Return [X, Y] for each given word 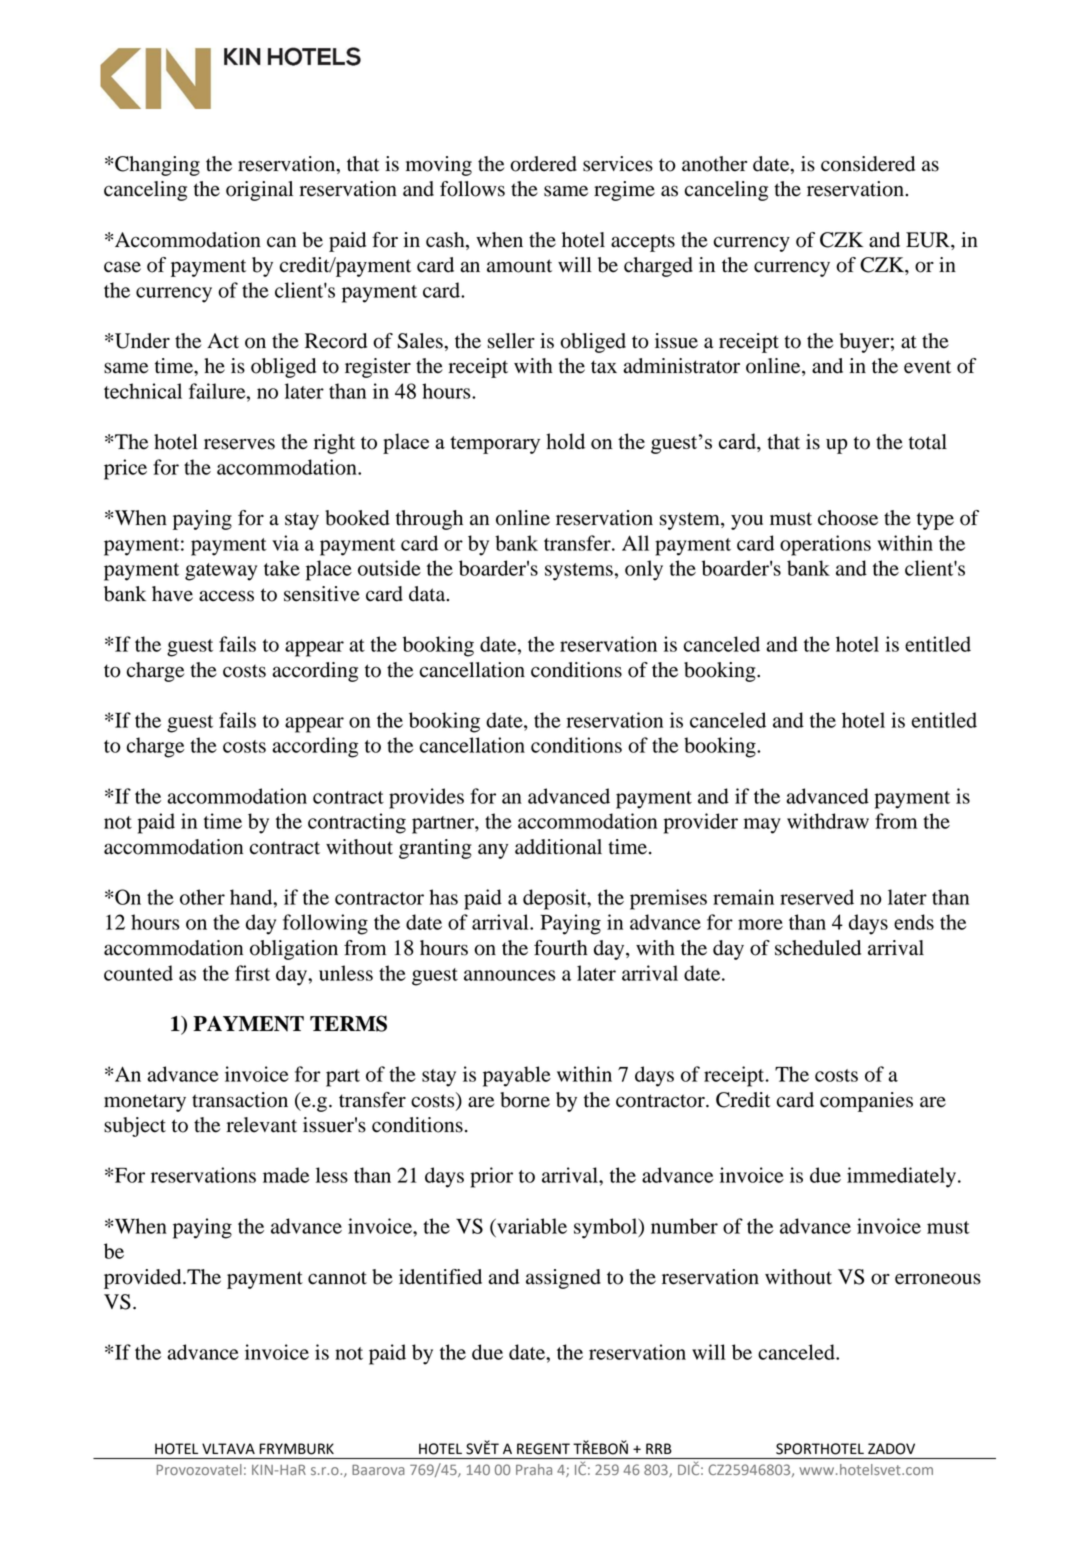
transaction [240, 1100]
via [285, 543]
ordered [543, 164]
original [259, 191]
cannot [337, 1278]
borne [525, 1100]
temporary [495, 445]
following [325, 924]
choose [848, 518]
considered [868, 164]
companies [866, 1102]
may [762, 826]
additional [558, 847]
